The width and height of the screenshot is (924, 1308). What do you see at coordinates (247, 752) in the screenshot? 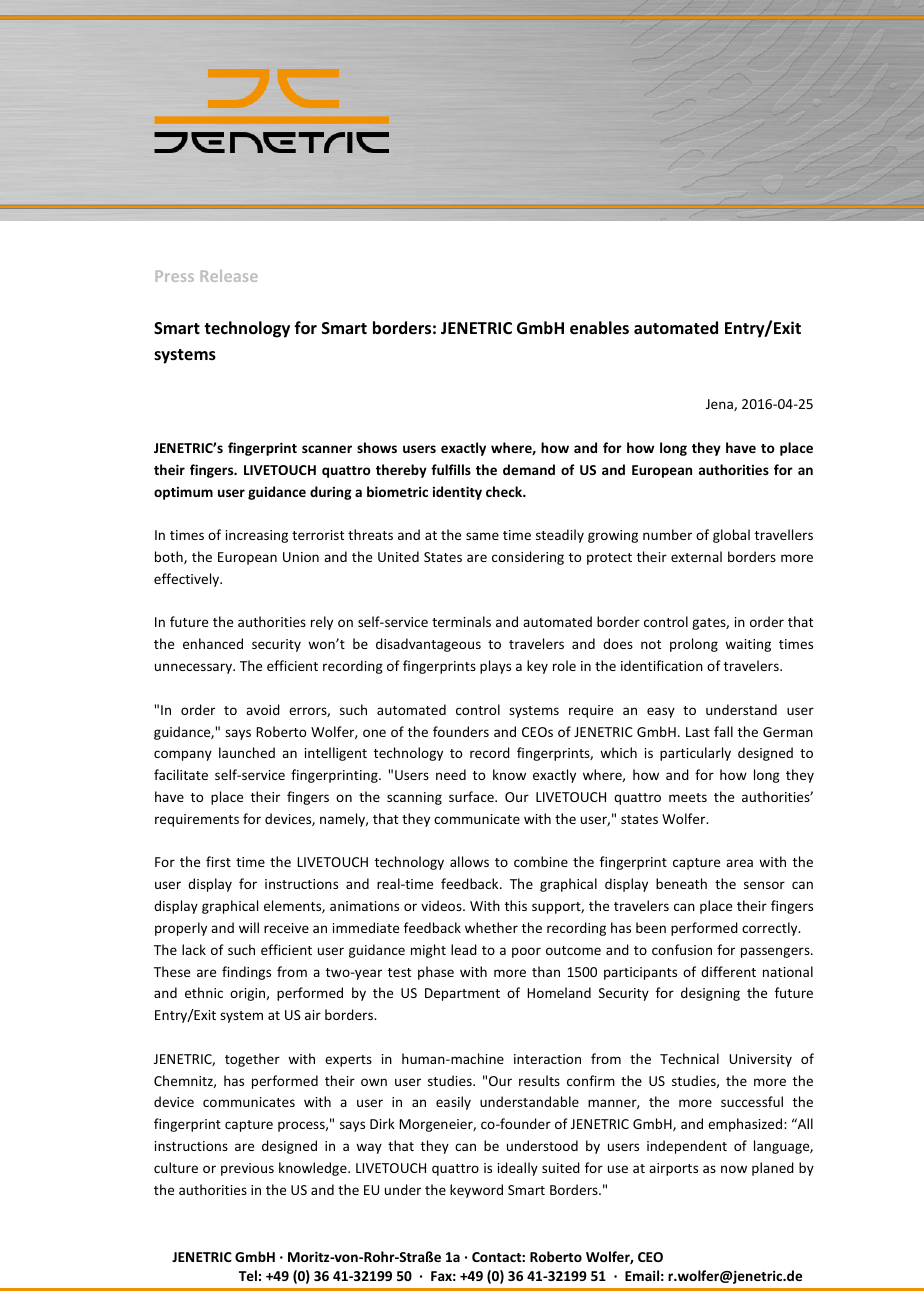
I see `launched` at bounding box center [247, 752].
